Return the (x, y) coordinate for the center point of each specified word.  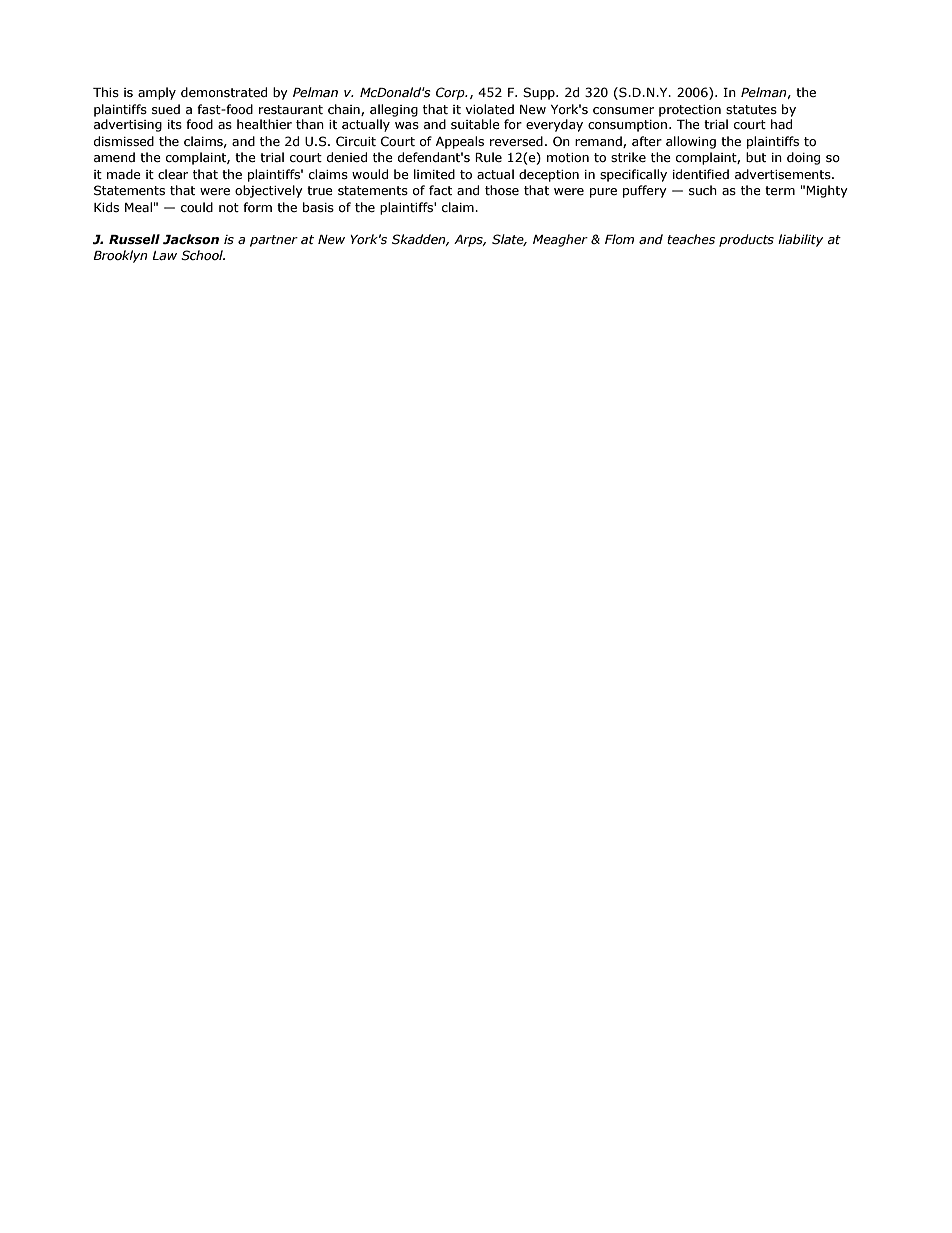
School (203, 255)
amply (157, 93)
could (197, 207)
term (780, 190)
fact (440, 190)
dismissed (124, 141)
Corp (451, 93)
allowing (691, 142)
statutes (751, 109)
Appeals (460, 142)
